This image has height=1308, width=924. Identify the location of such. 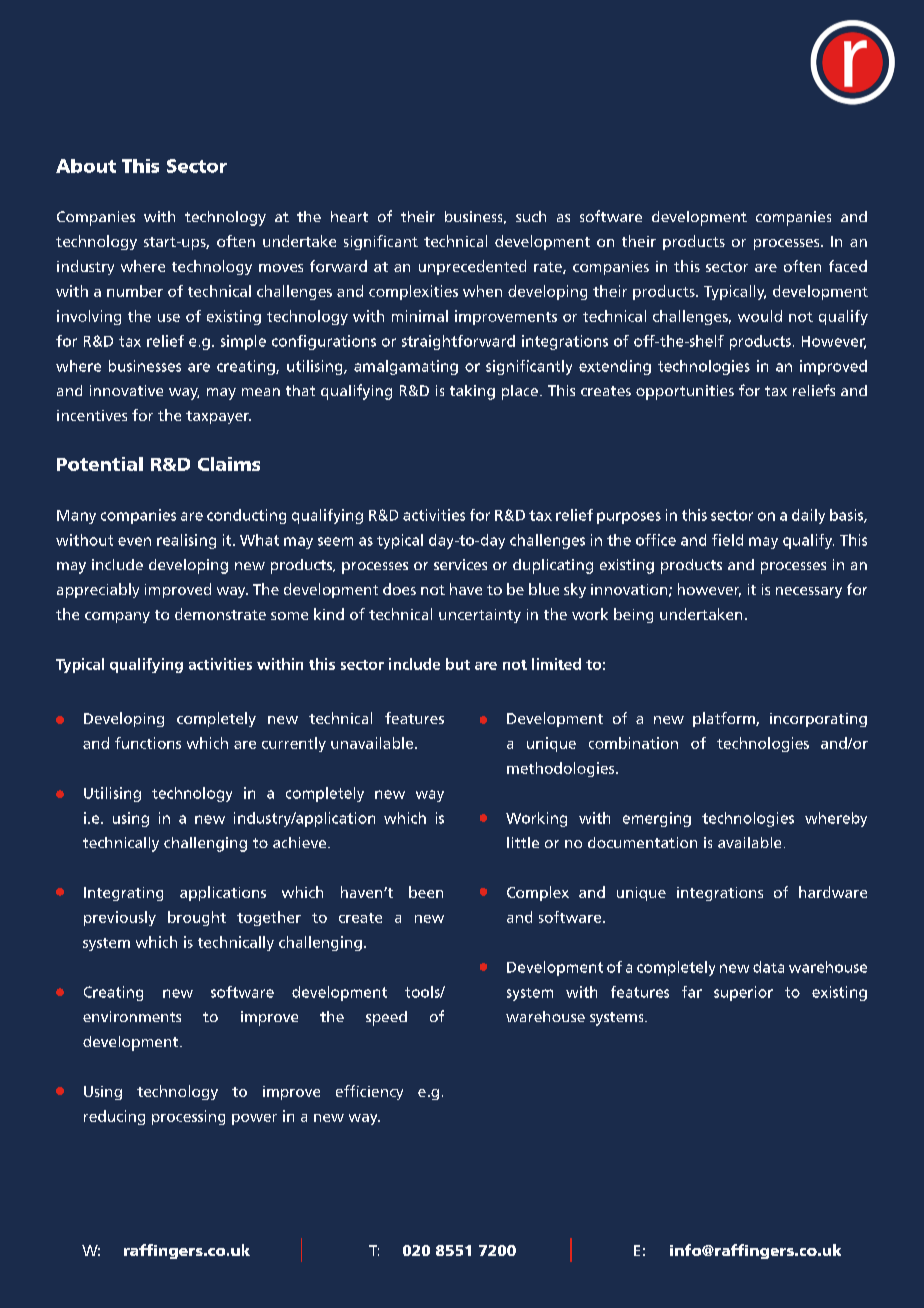
(531, 216).
